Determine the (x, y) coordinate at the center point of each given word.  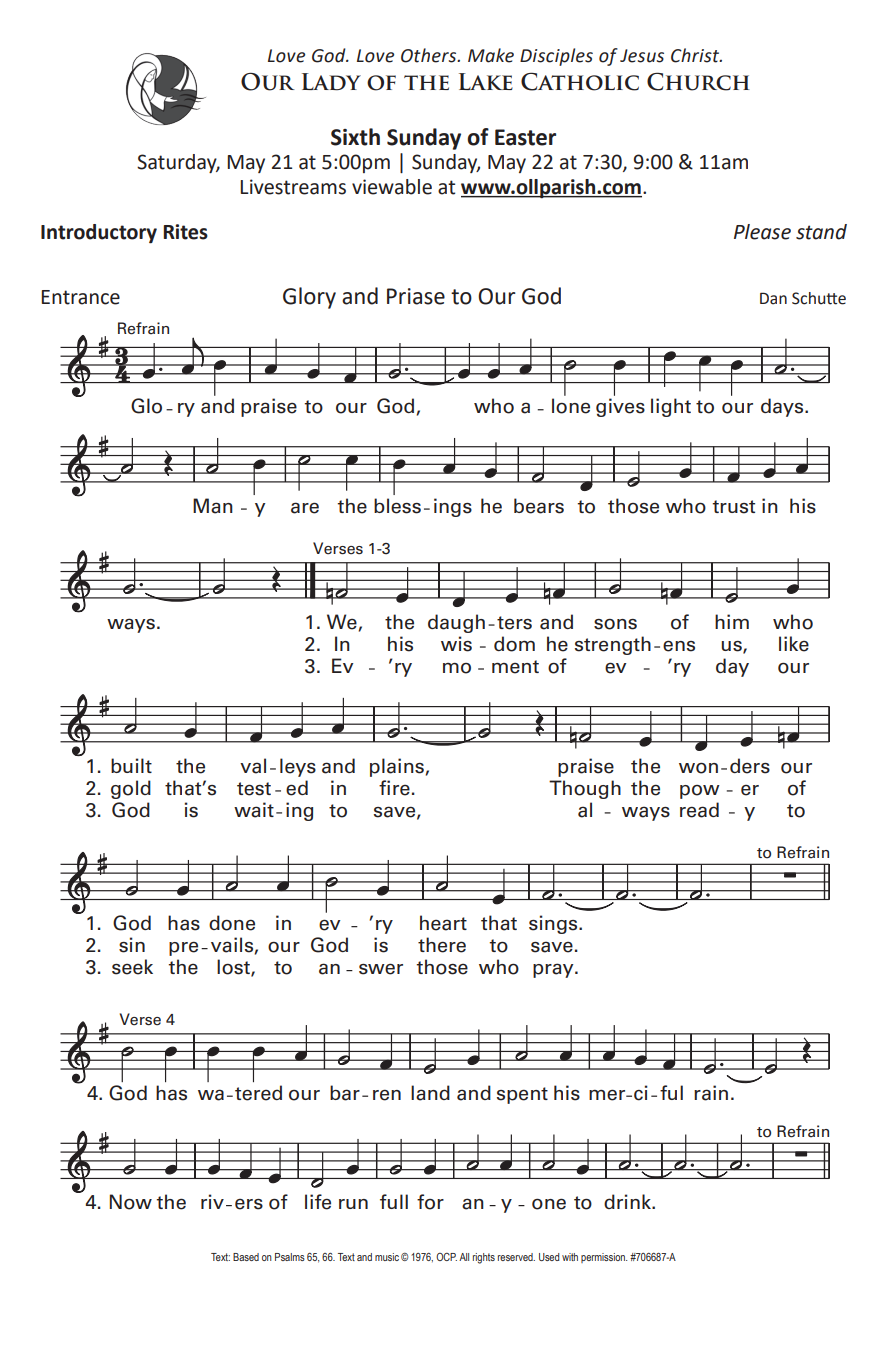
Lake (486, 81)
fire (394, 788)
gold (131, 789)
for (430, 1202)
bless (397, 506)
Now (131, 1202)
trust (733, 507)
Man (213, 506)
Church (698, 81)
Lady (331, 82)
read (699, 810)
